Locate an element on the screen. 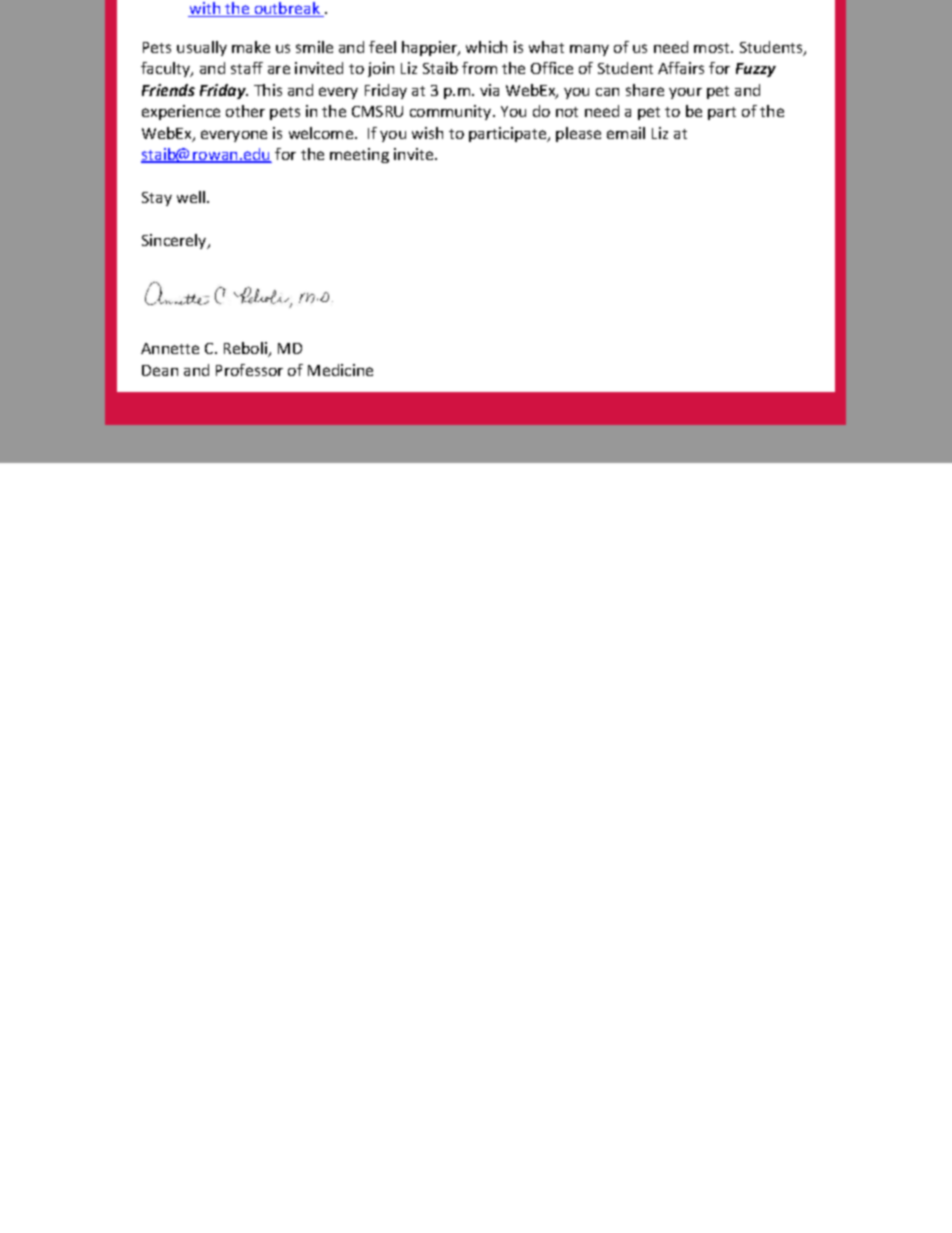 The width and height of the screenshot is (952, 1233). well is located at coordinates (191, 197).
